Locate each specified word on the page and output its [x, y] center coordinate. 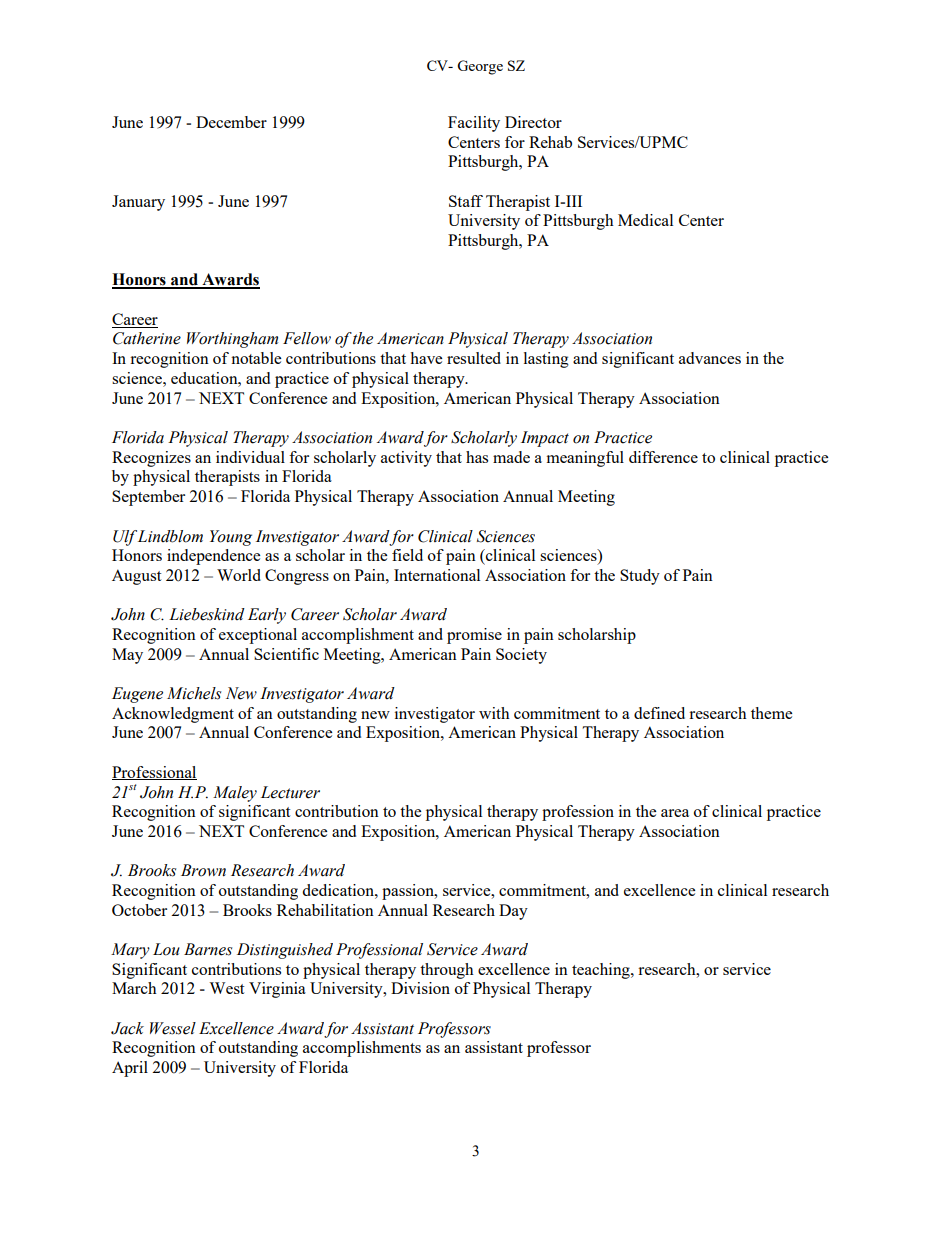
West [226, 988]
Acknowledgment [173, 715]
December [231, 122]
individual [250, 457]
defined [659, 713]
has [477, 457]
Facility [474, 124]
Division [420, 988]
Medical [645, 220]
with [494, 713]
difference [663, 457]
